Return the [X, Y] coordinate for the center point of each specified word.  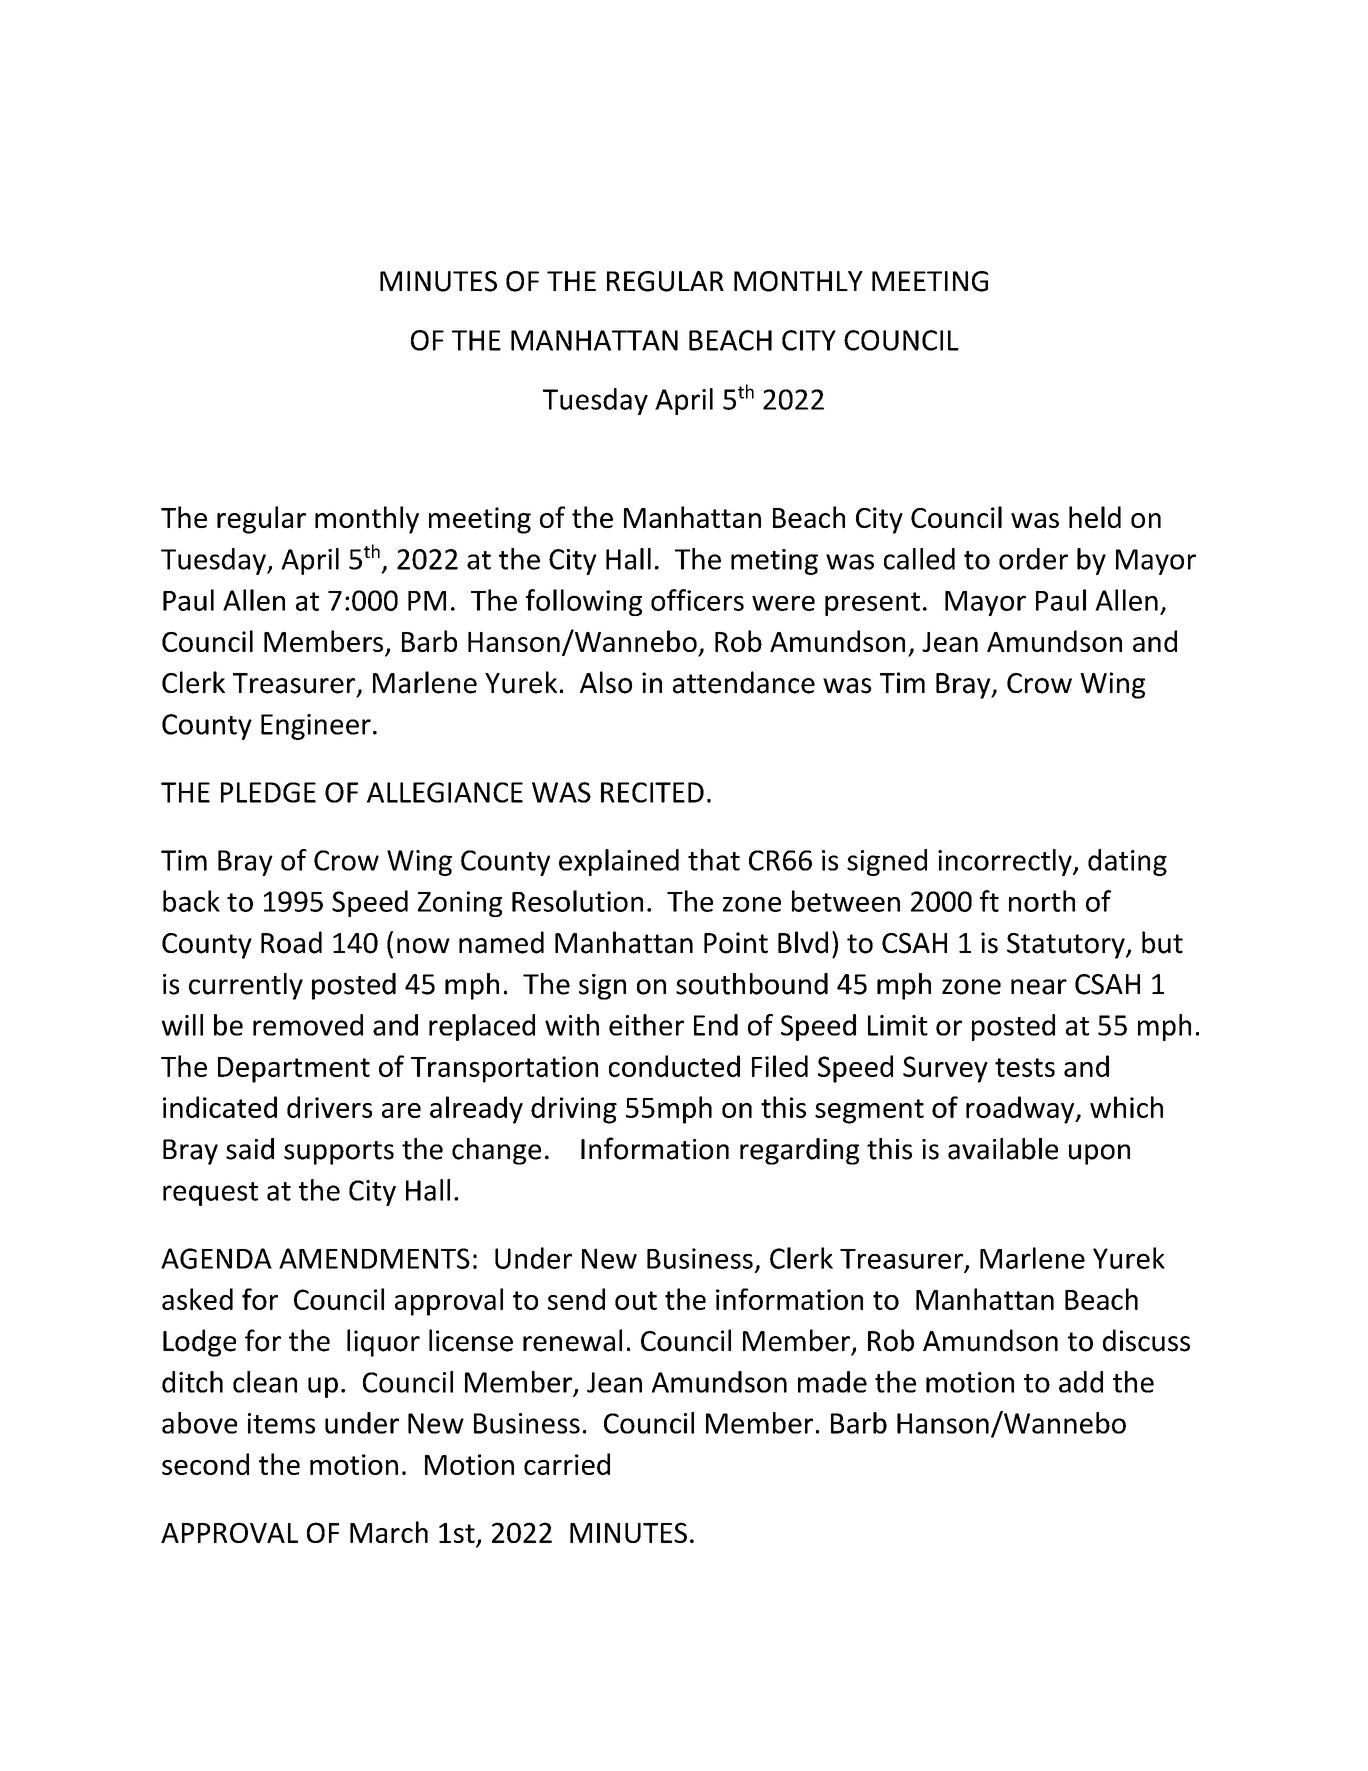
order [1033, 559]
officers [697, 600]
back [191, 901]
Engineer [316, 727]
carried [567, 1464]
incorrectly [1006, 862]
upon [1099, 1154]
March [389, 1532]
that [714, 860]
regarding [799, 1151]
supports [339, 1153]
